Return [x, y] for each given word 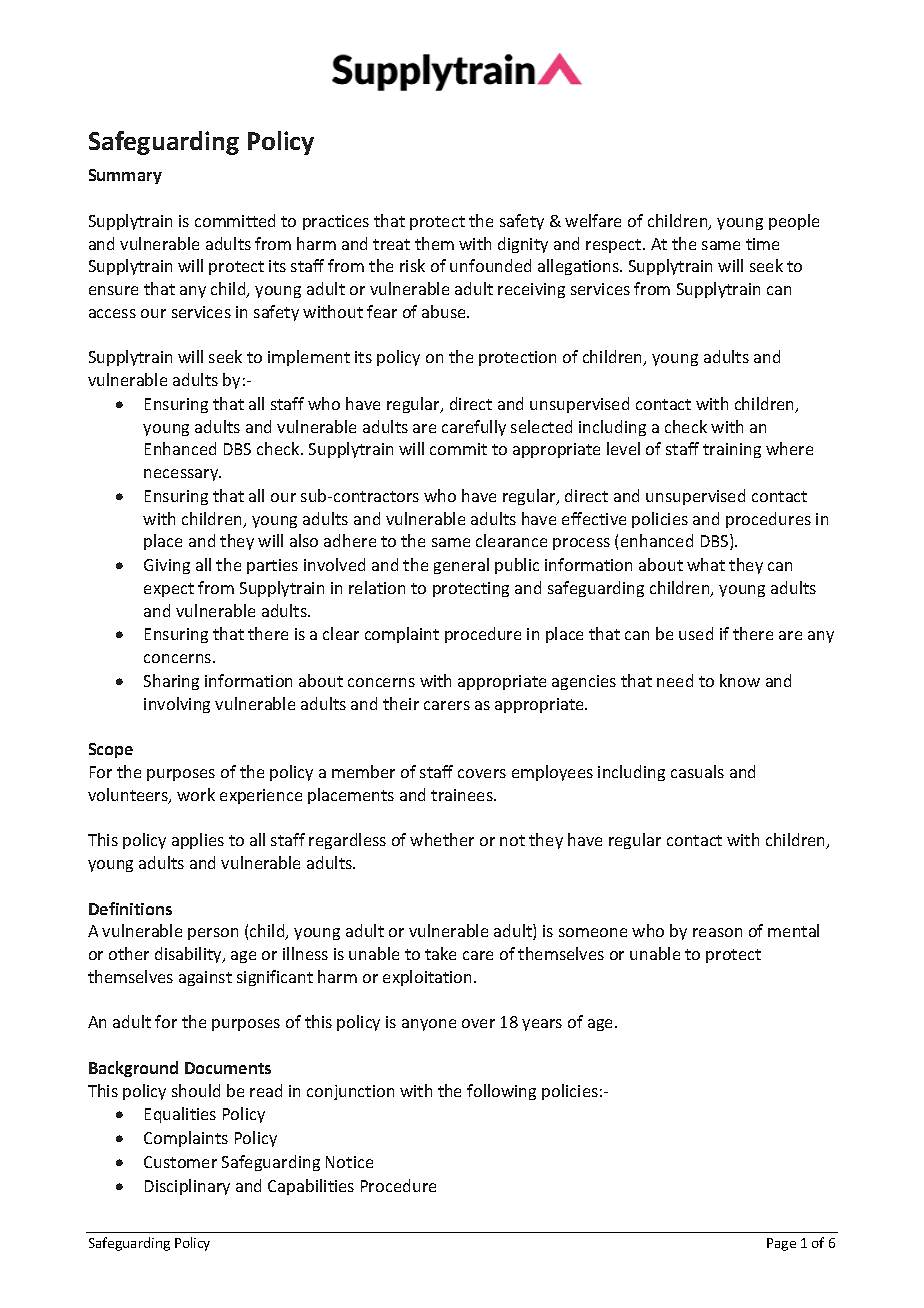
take [440, 953]
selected [541, 426]
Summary [125, 176]
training [732, 450]
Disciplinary [187, 1187]
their [401, 703]
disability [189, 955]
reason [717, 932]
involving [177, 705]
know [740, 680]
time [762, 244]
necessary [182, 475]
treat [391, 244]
